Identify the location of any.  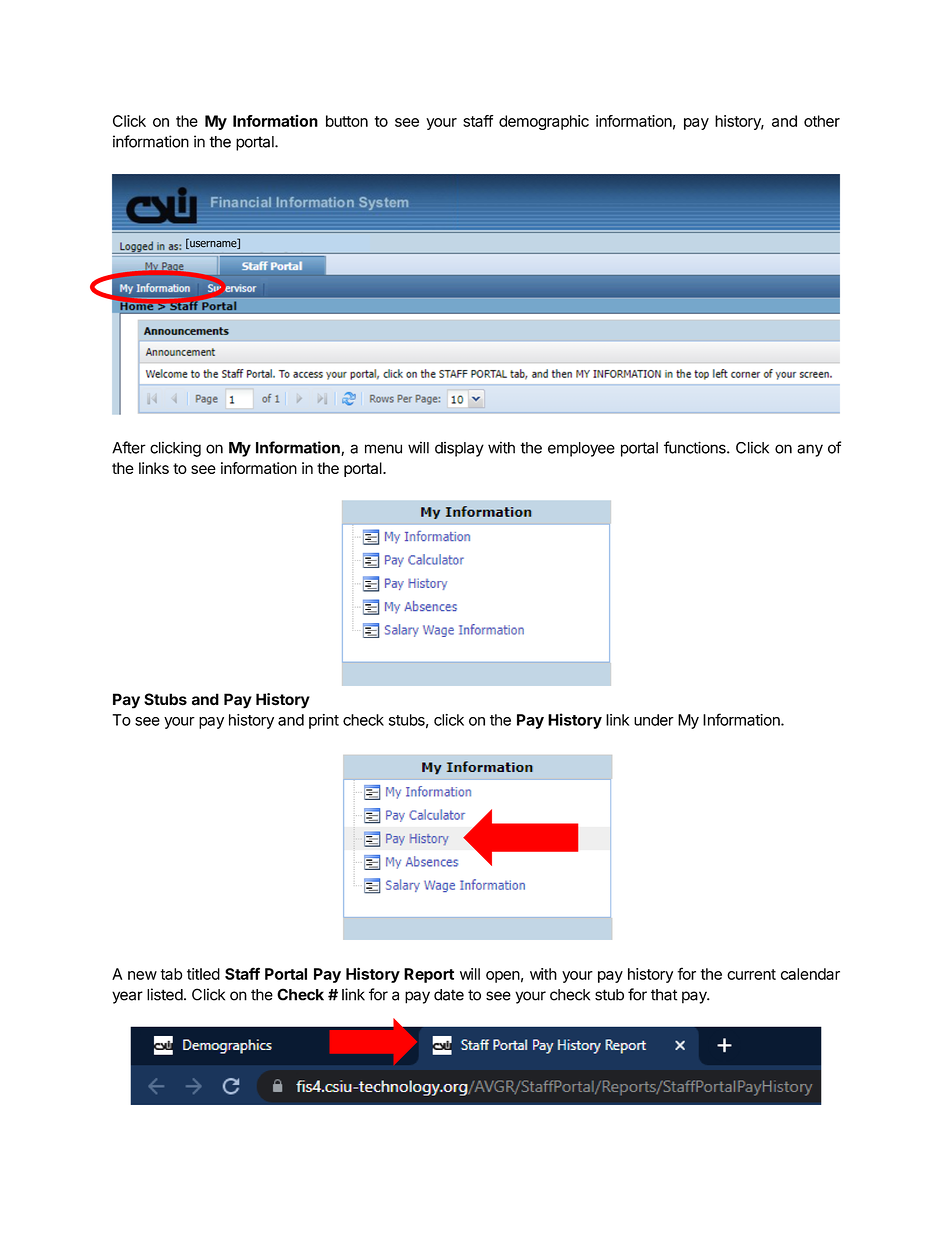
(810, 450).
